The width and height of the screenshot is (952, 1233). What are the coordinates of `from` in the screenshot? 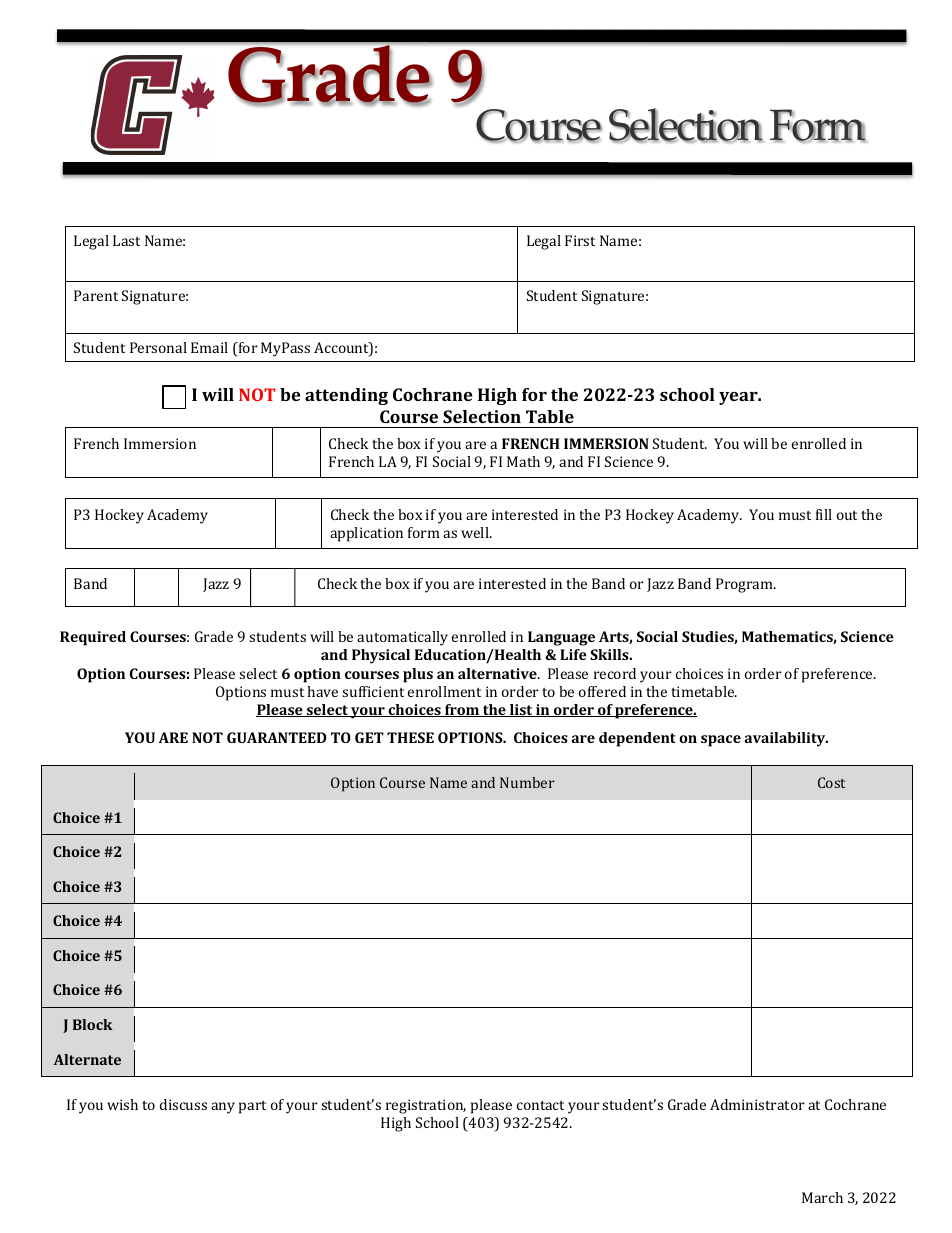 It's located at (462, 710).
